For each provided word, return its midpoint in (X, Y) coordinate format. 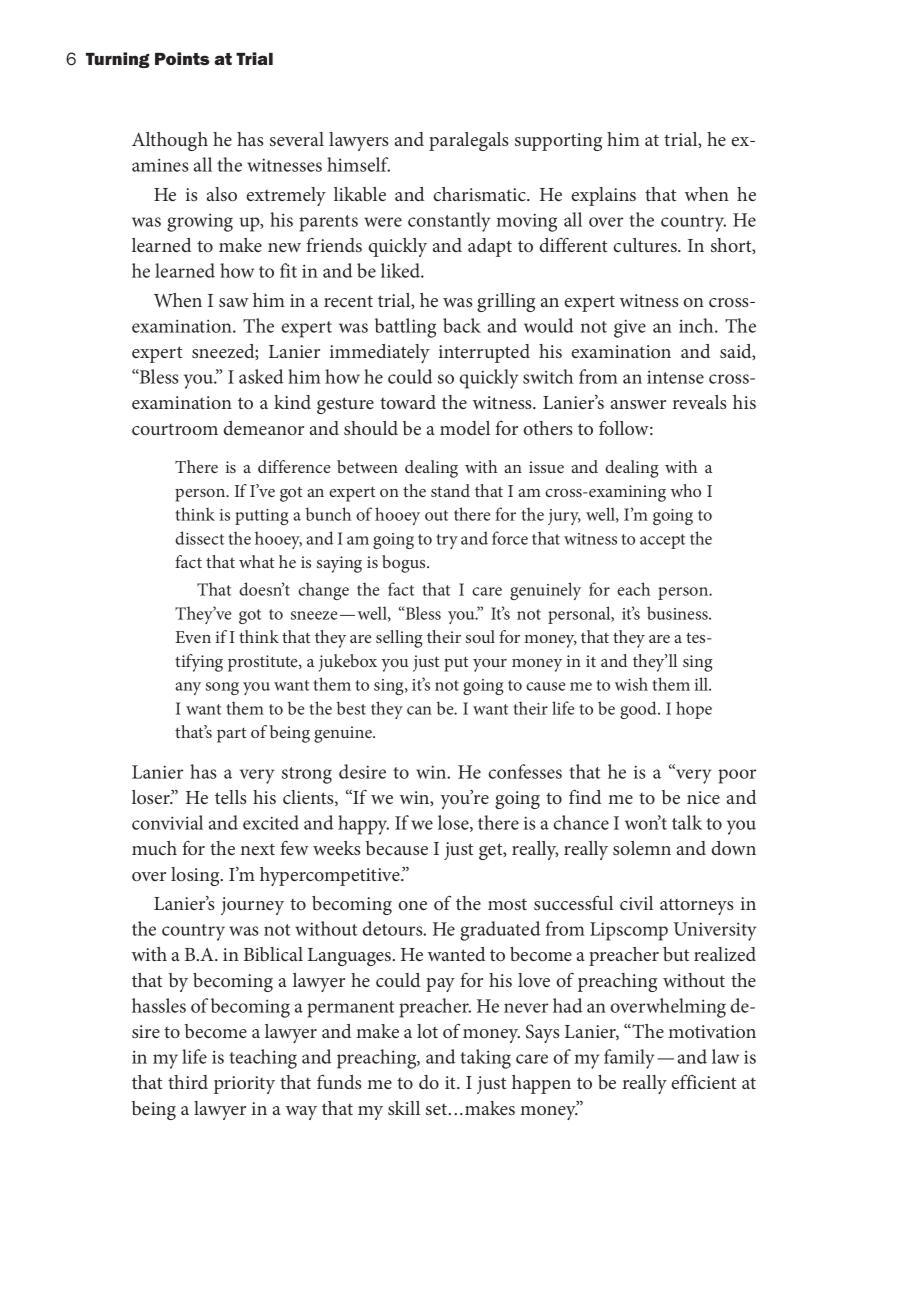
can (419, 710)
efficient (704, 1081)
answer (638, 404)
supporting (558, 142)
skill (404, 1108)
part (231, 735)
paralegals (469, 141)
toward (408, 402)
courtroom (175, 429)
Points (182, 58)
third (188, 1082)
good (639, 710)
